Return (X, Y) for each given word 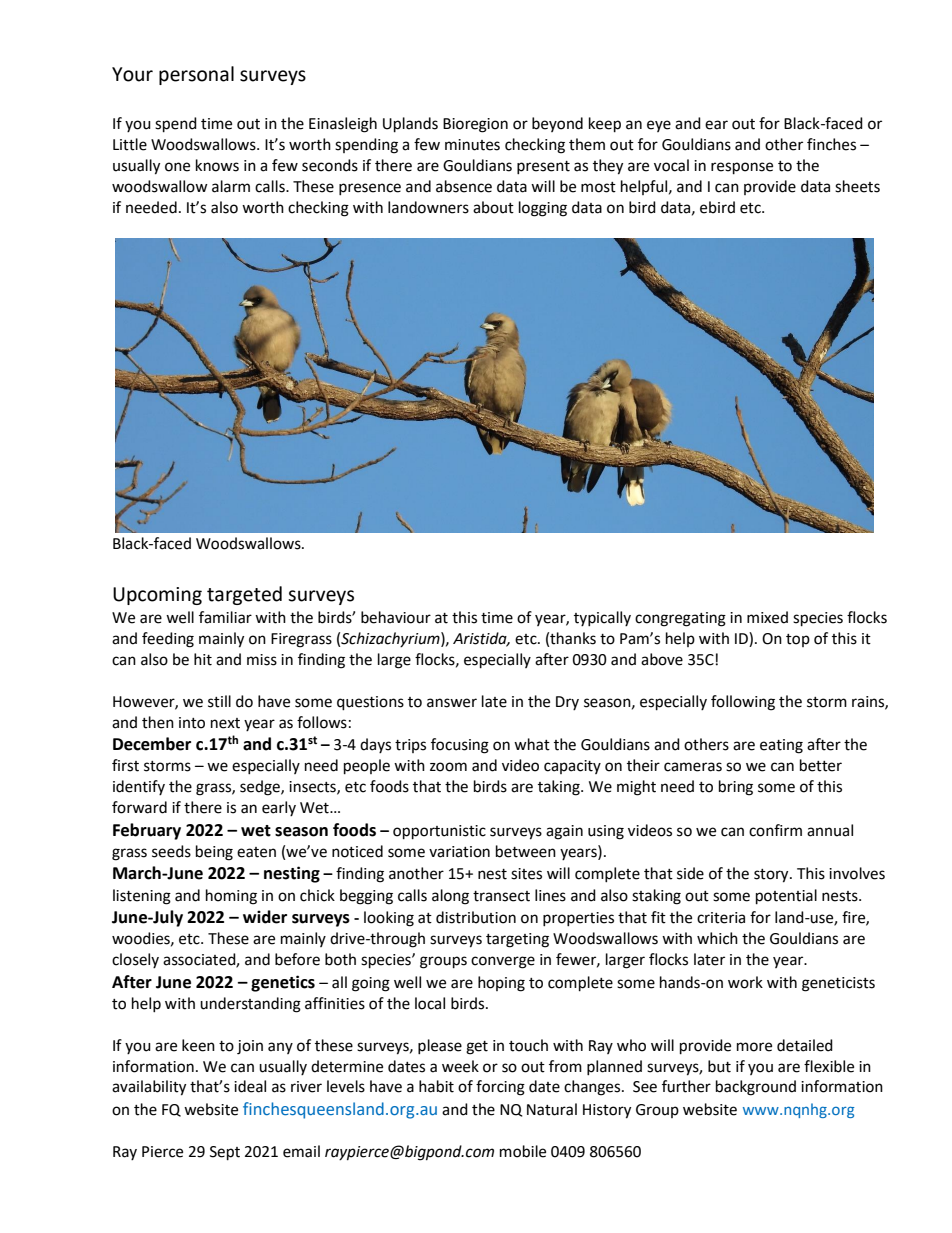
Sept (225, 1153)
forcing (500, 1088)
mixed (767, 617)
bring (736, 788)
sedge (261, 788)
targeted (244, 595)
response (742, 168)
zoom (448, 767)
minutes (472, 145)
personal (196, 75)
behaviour (396, 617)
